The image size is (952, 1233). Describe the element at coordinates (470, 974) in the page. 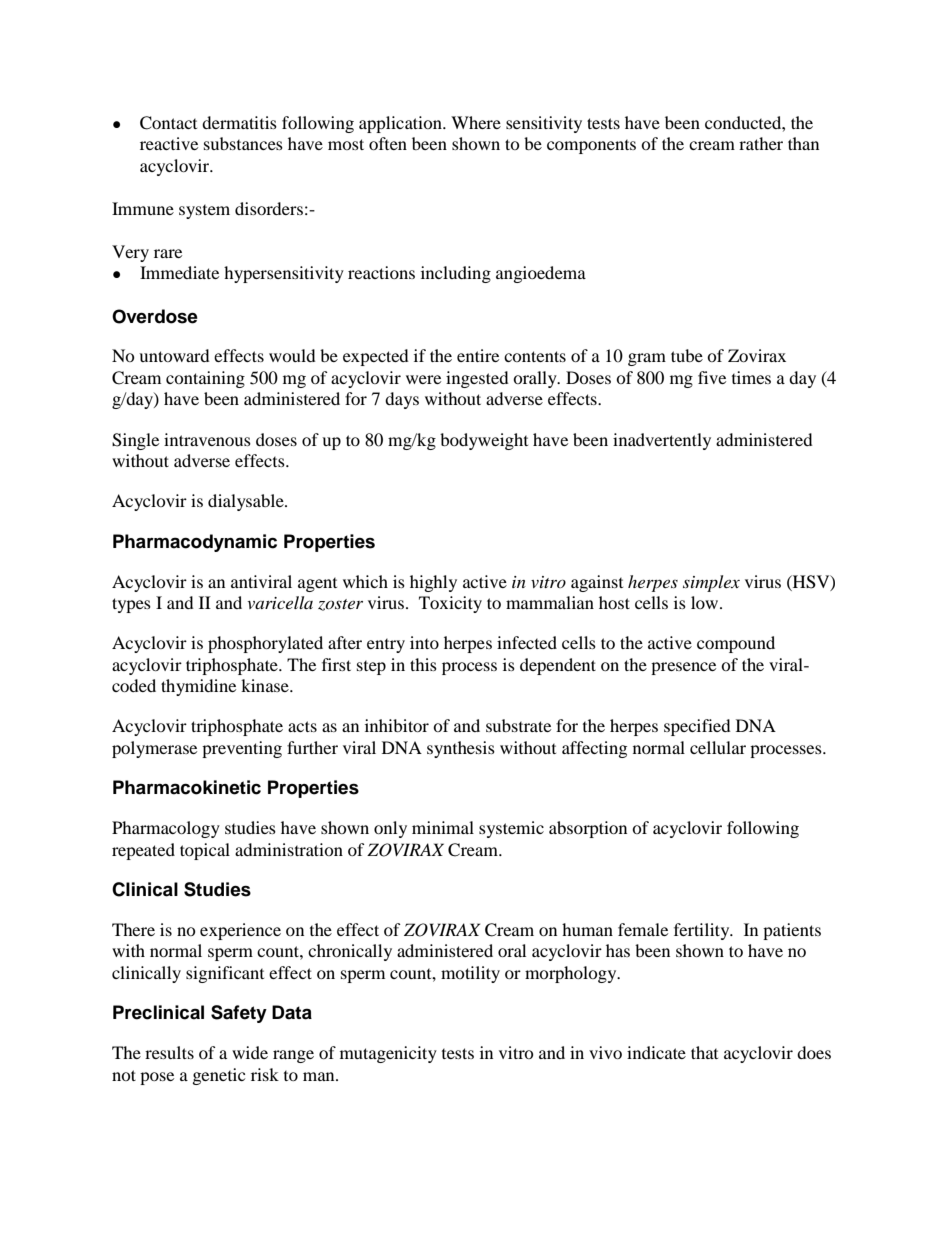

I see `motility` at that location.
